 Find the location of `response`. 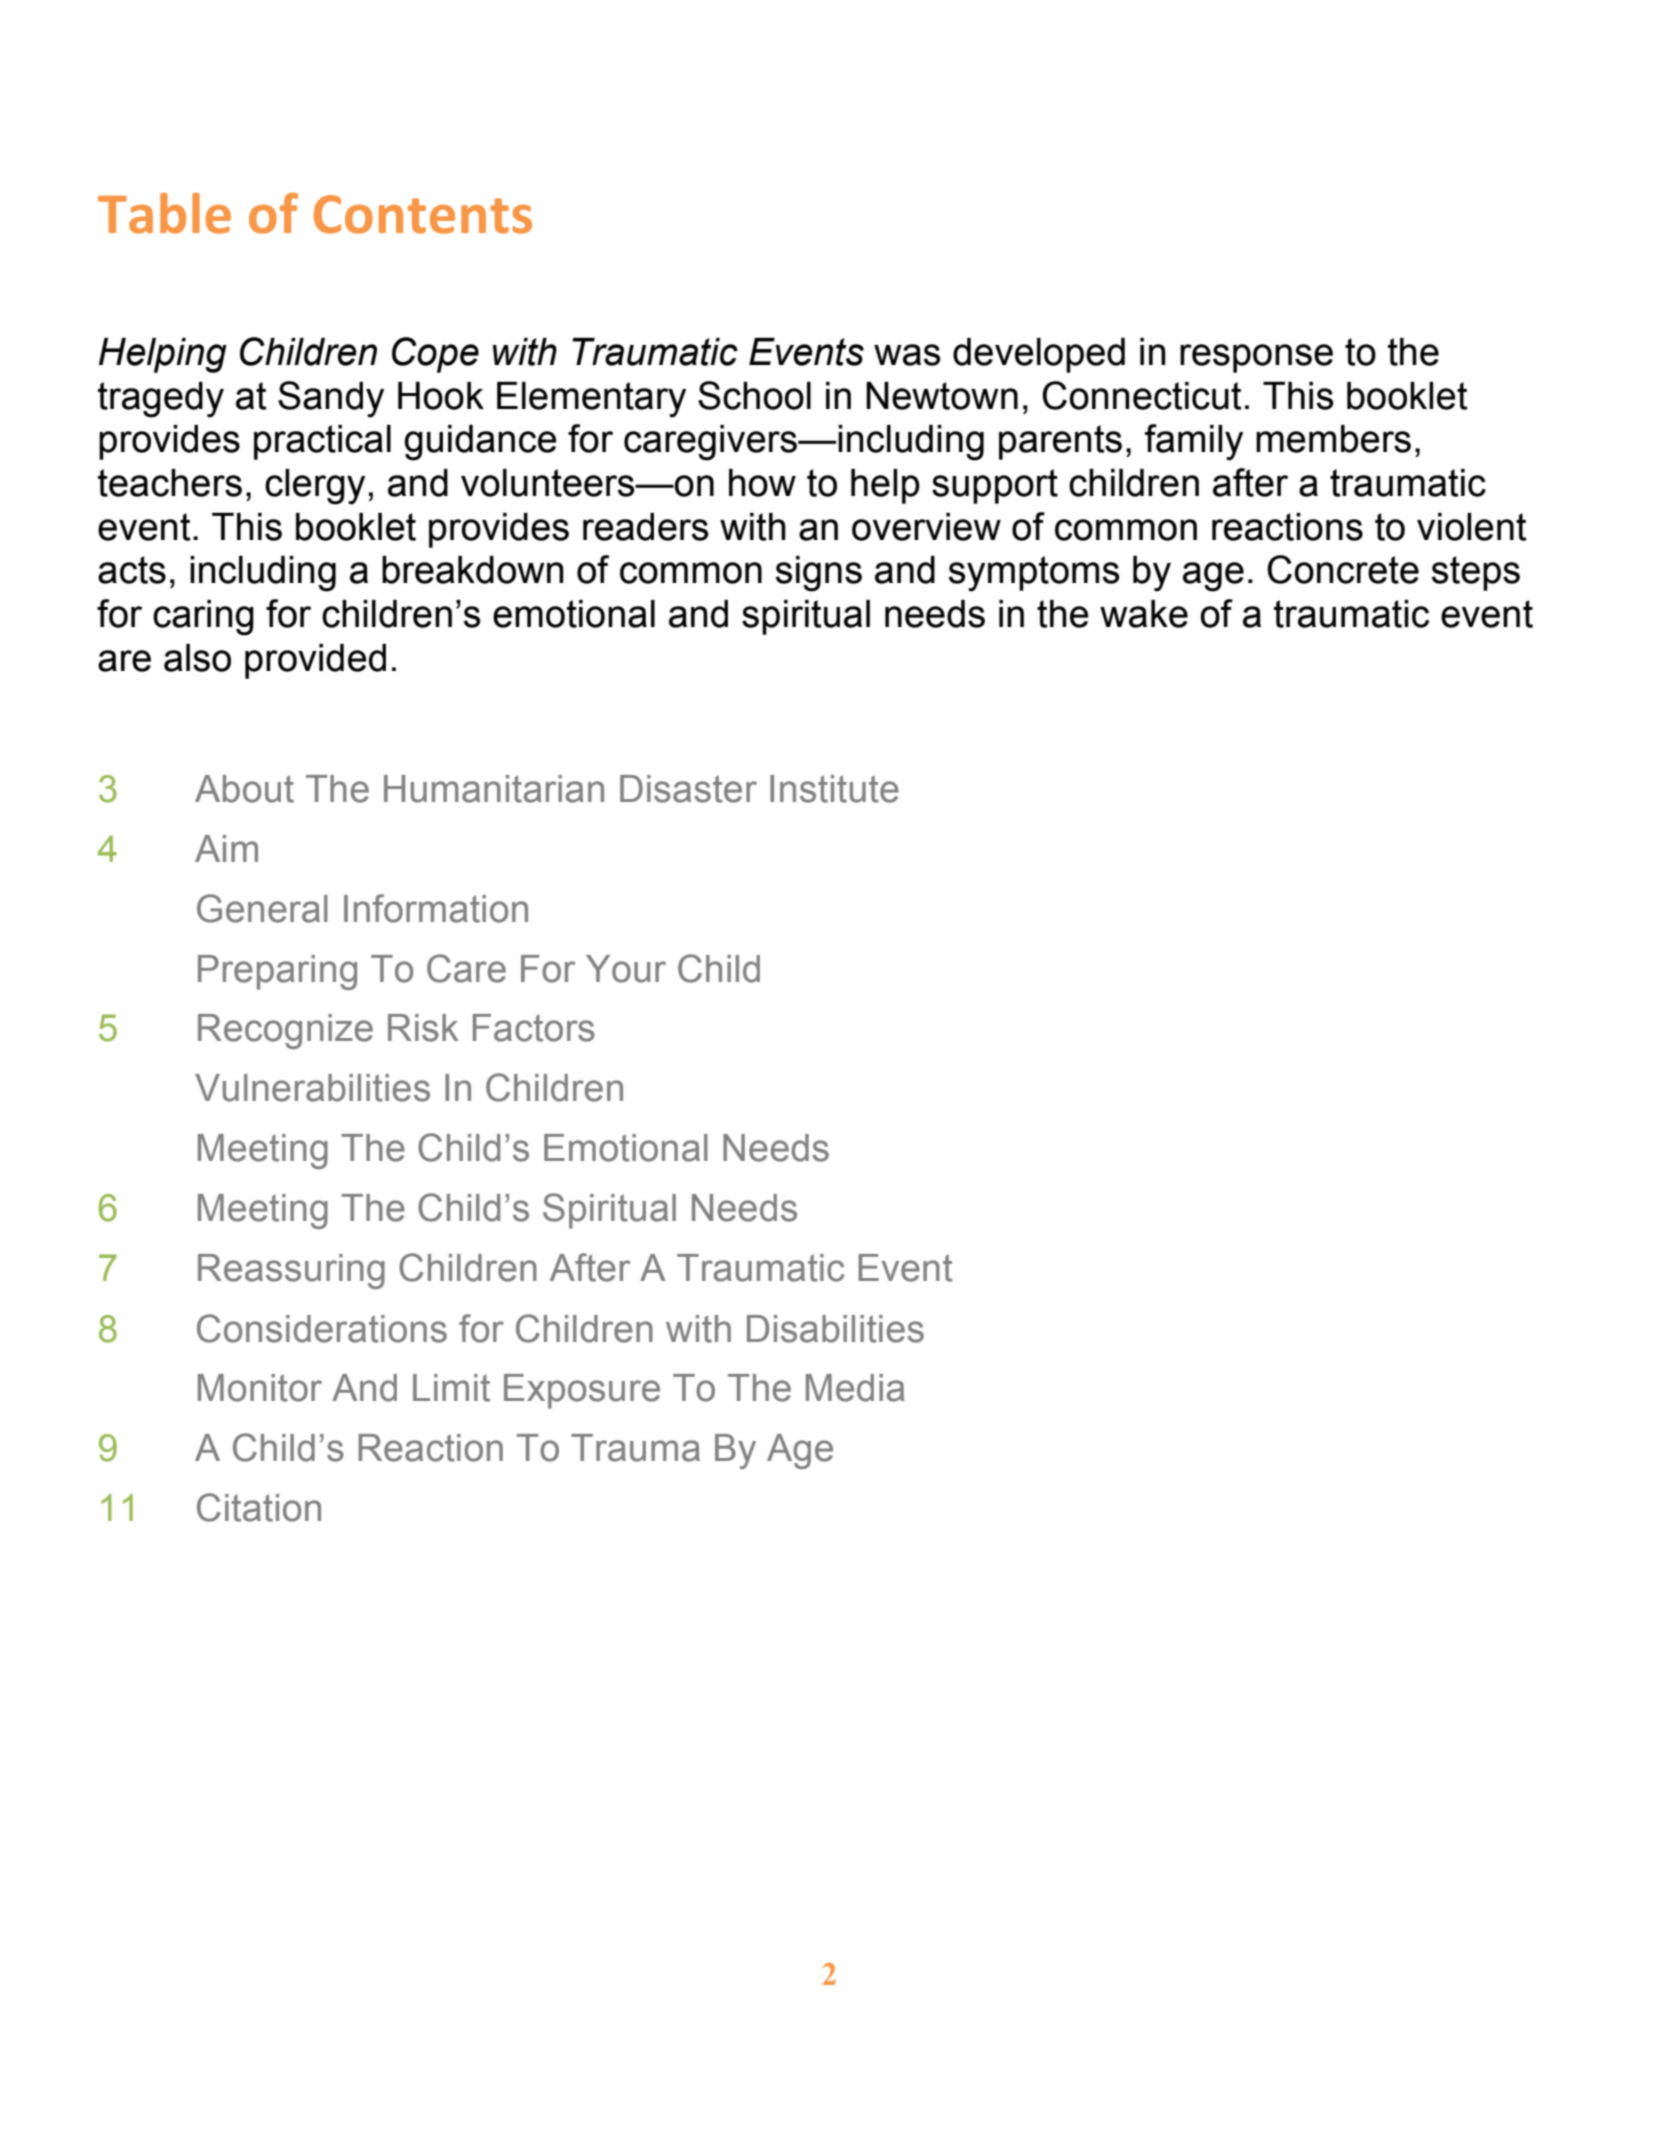

response is located at coordinates (1256, 358).
